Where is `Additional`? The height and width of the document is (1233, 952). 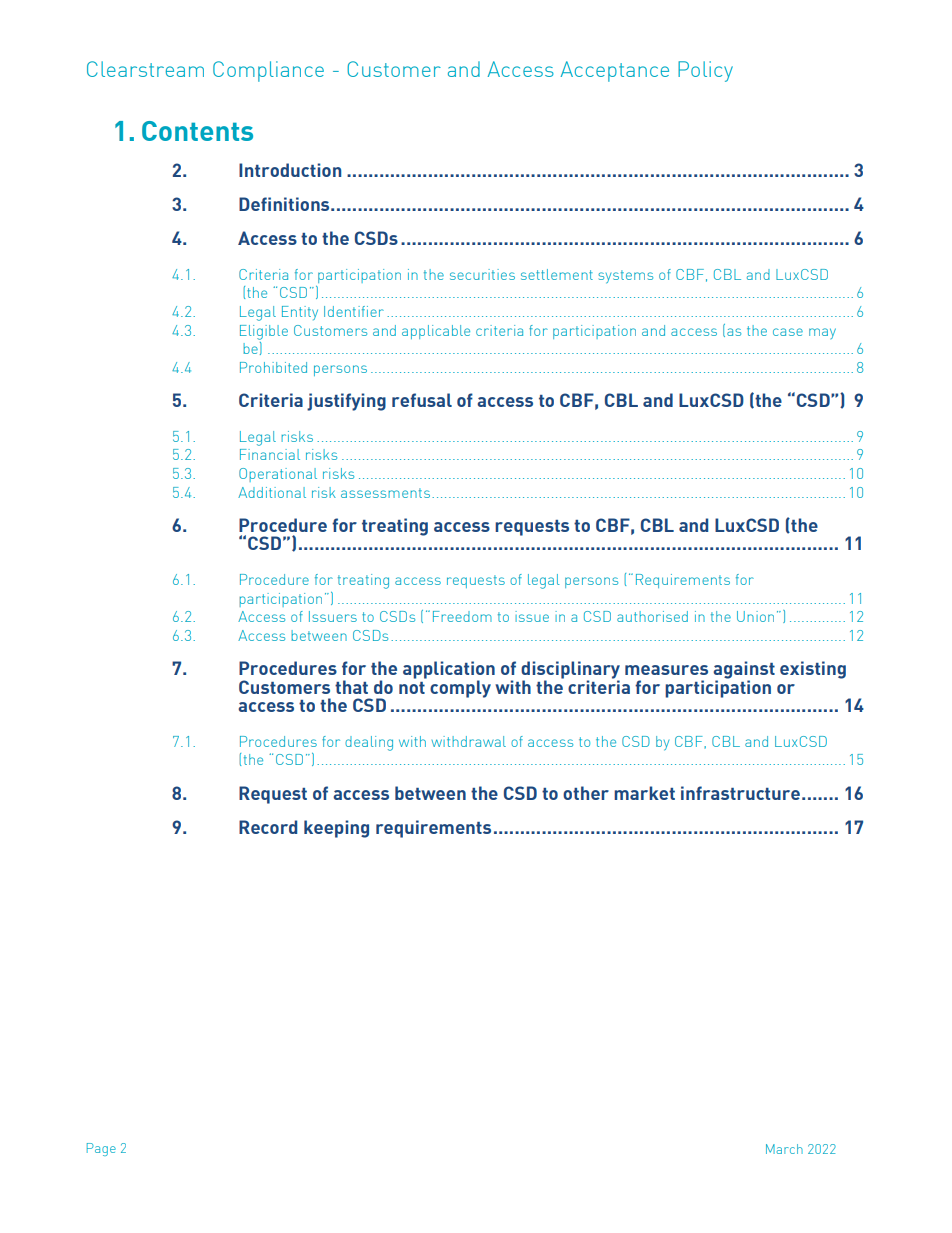
Additional is located at coordinates (272, 492).
